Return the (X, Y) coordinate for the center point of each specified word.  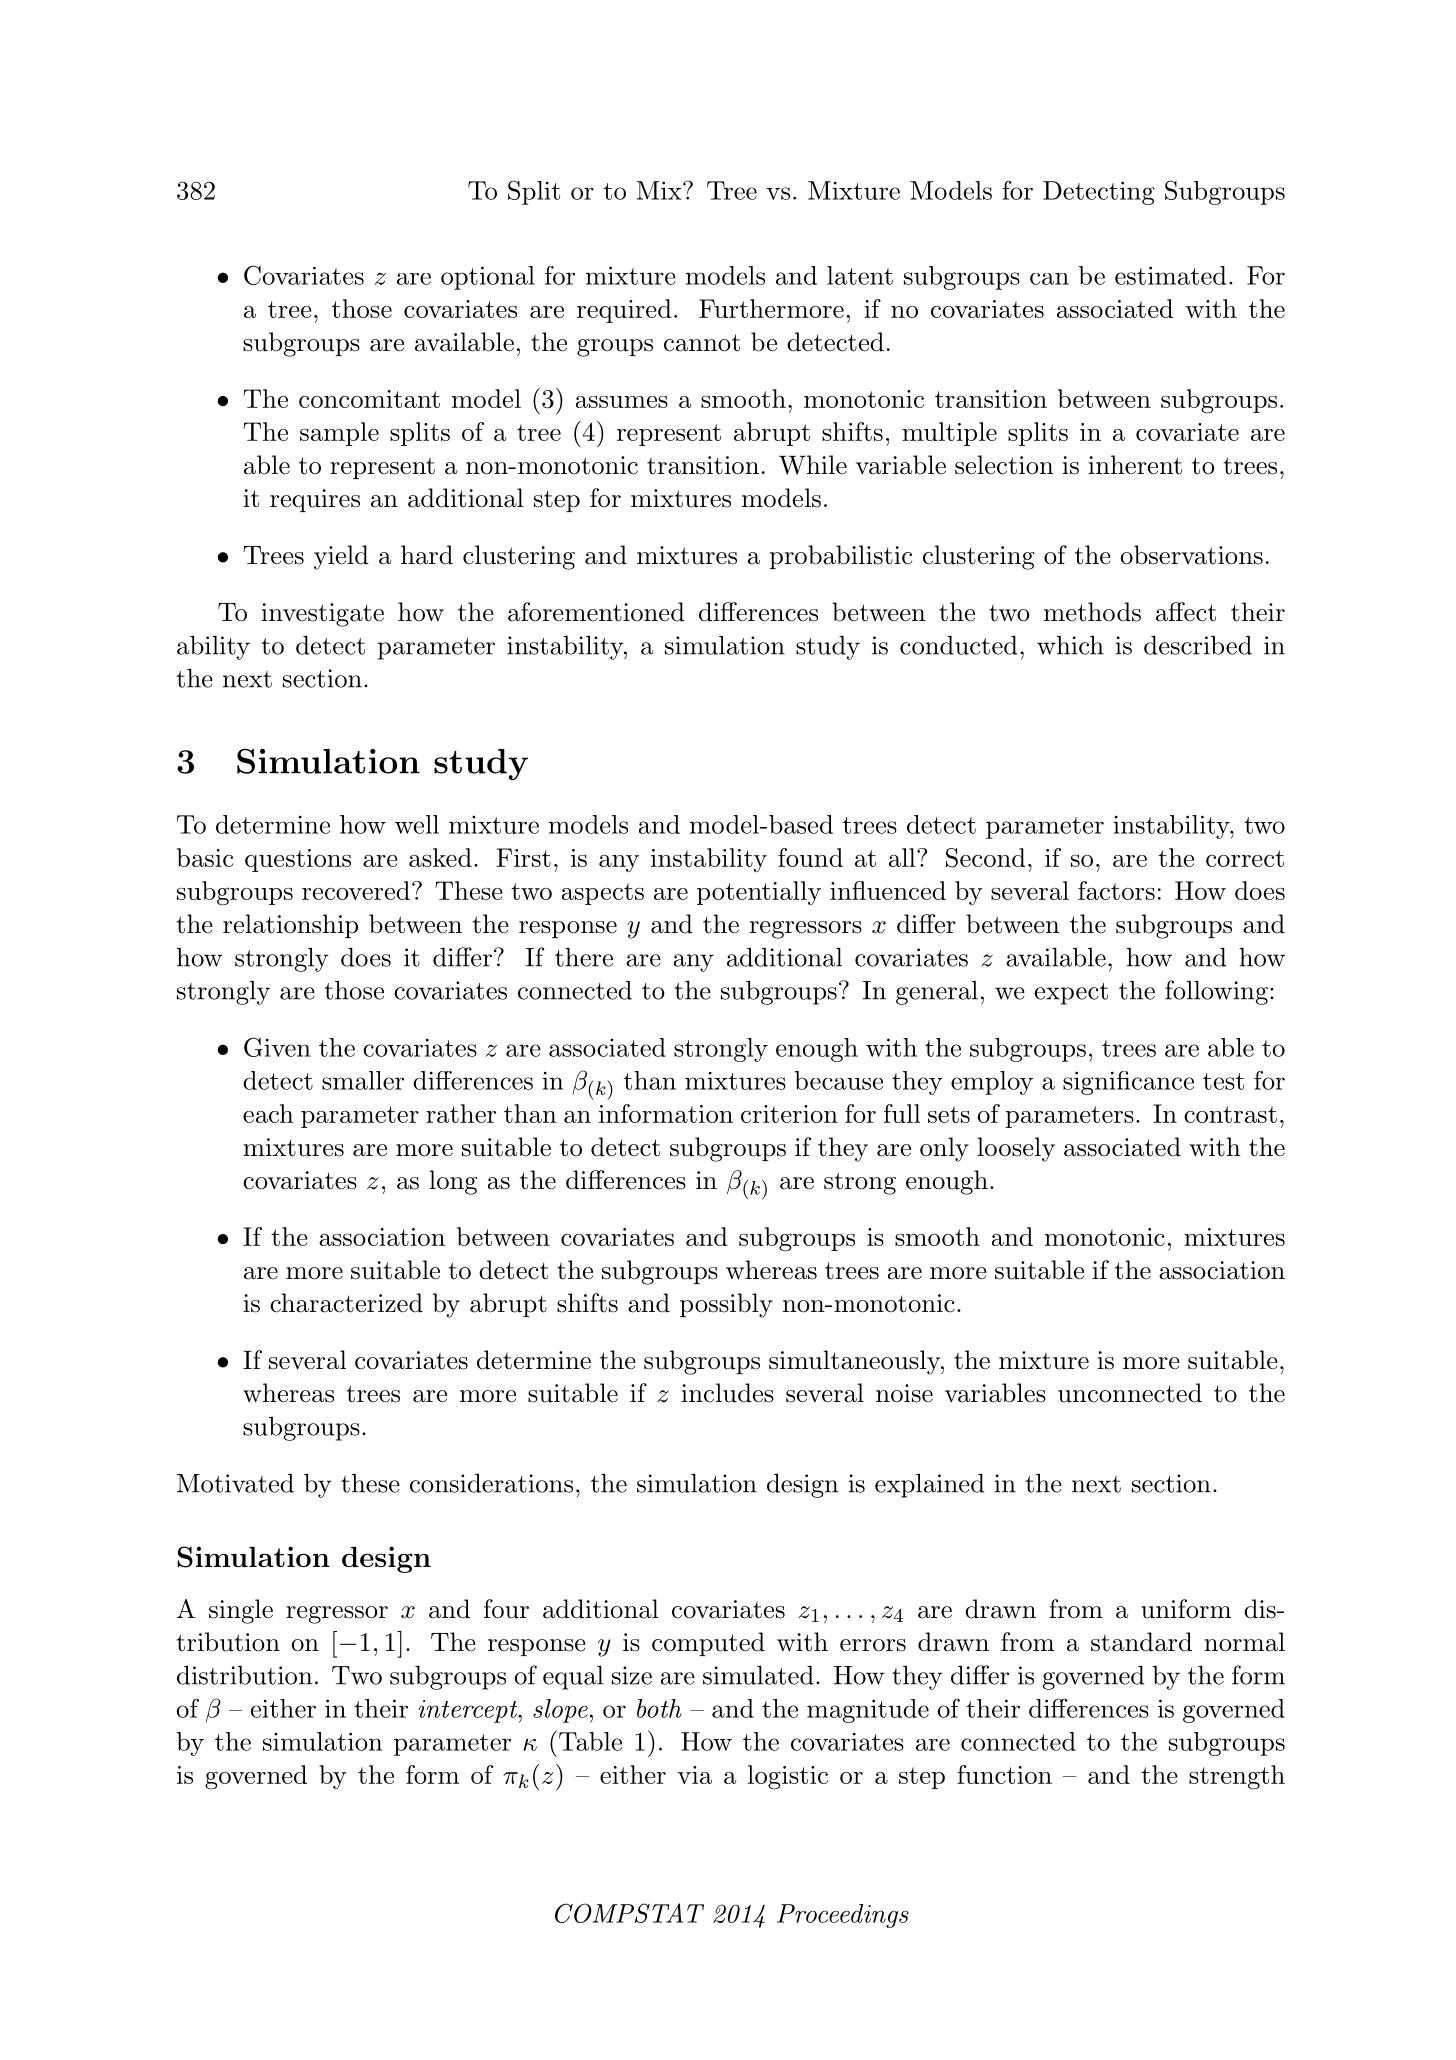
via (695, 1775)
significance (1128, 1083)
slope (560, 1711)
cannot (702, 343)
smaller (363, 1080)
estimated (1170, 275)
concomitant (369, 399)
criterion (789, 1114)
